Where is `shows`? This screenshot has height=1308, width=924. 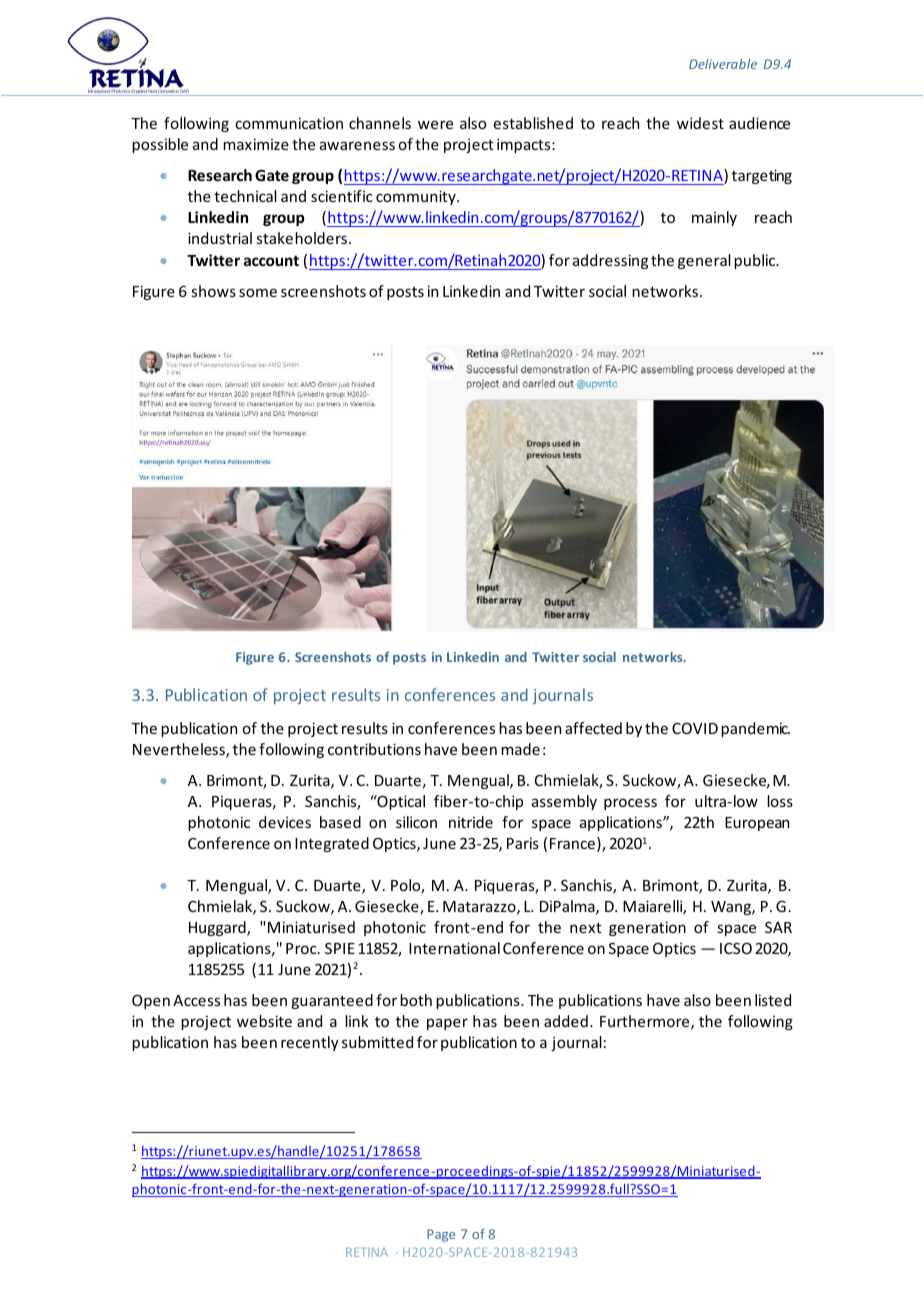 shows is located at coordinates (213, 291).
